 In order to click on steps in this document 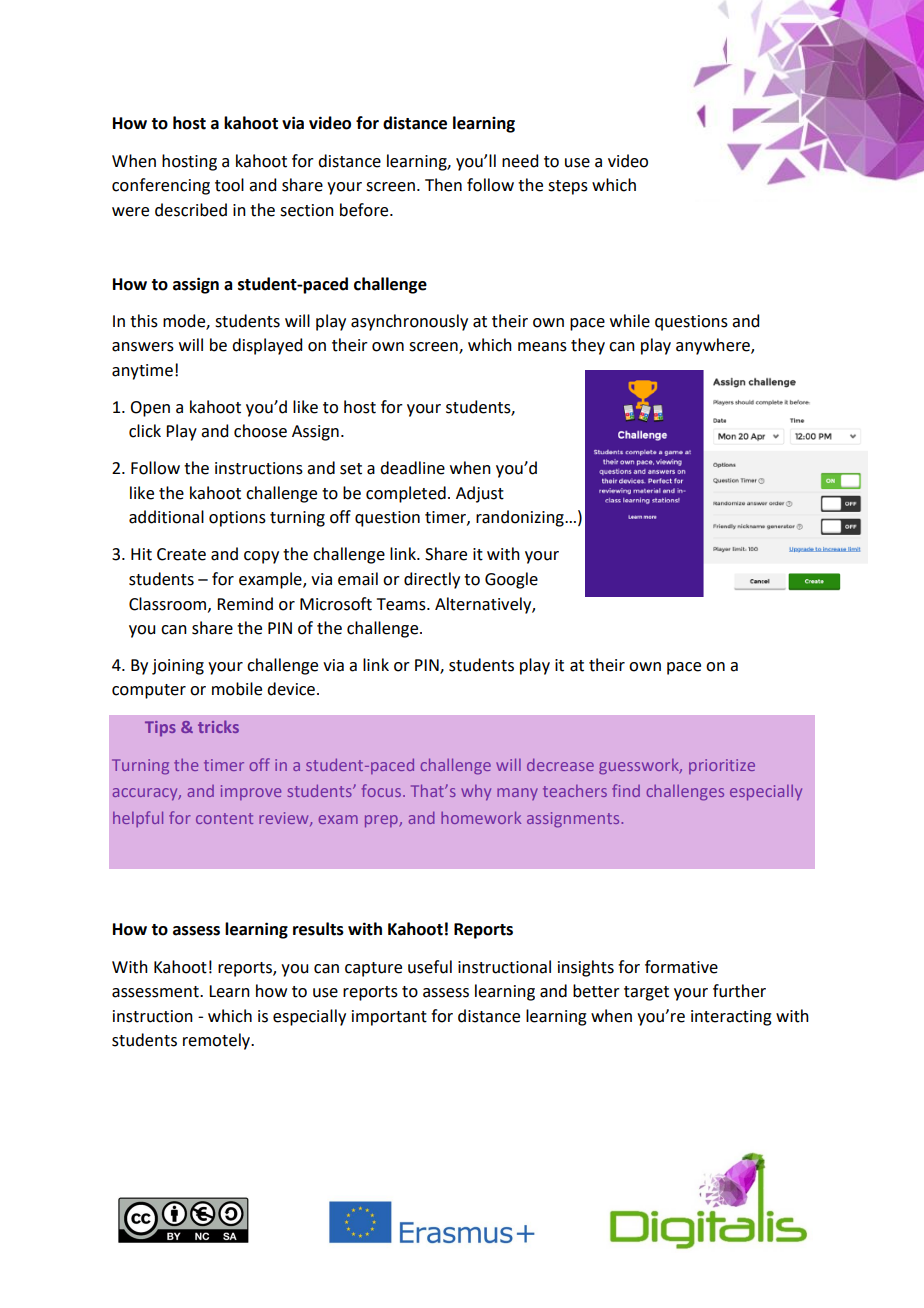, I will do `click(568, 187)`.
